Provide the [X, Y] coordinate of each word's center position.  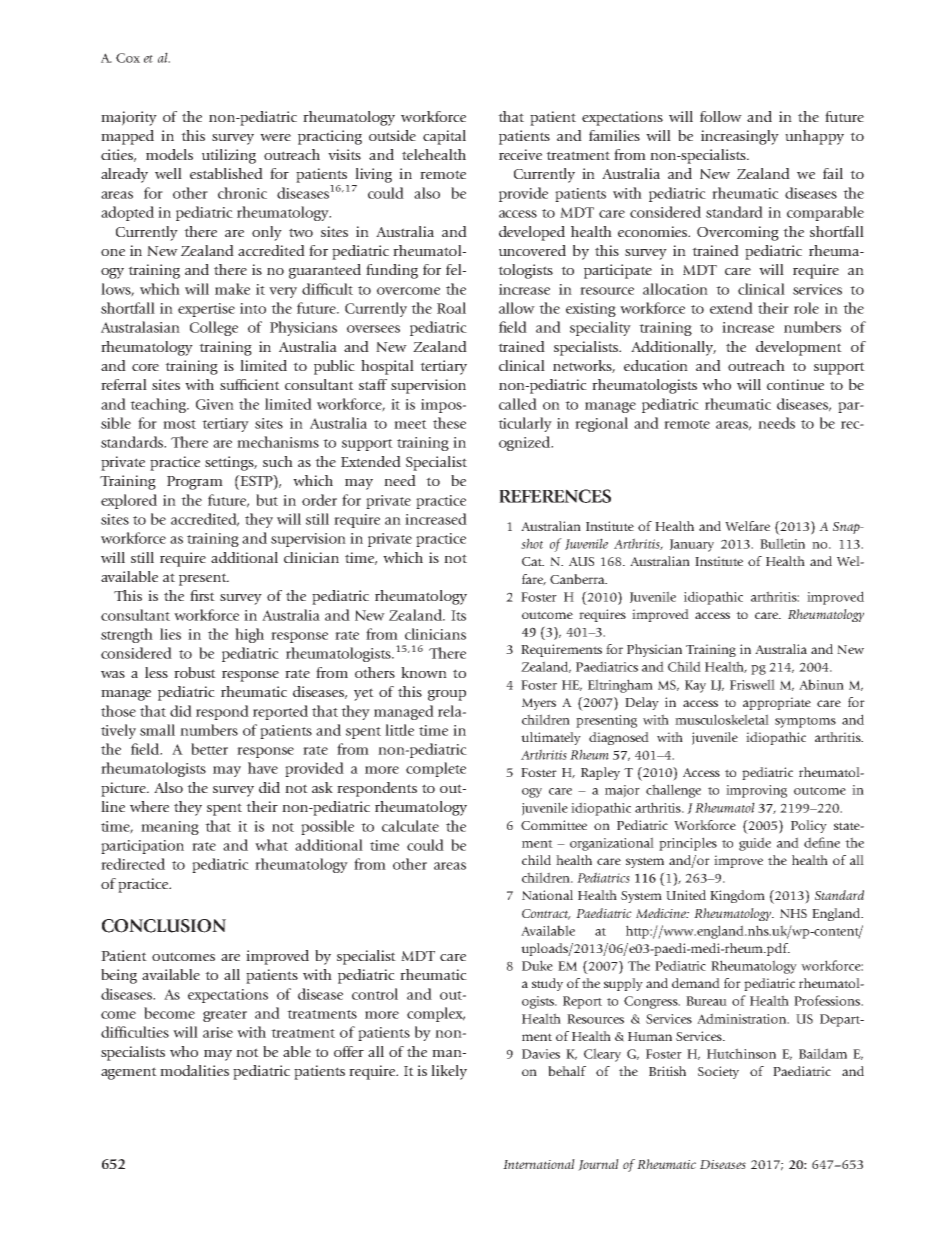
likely [449, 1072]
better [209, 749]
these [449, 423]
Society [718, 1072]
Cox [128, 58]
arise [218, 1032]
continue [795, 384]
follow [721, 116]
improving [756, 791]
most [179, 424]
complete [436, 769]
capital [444, 137]
